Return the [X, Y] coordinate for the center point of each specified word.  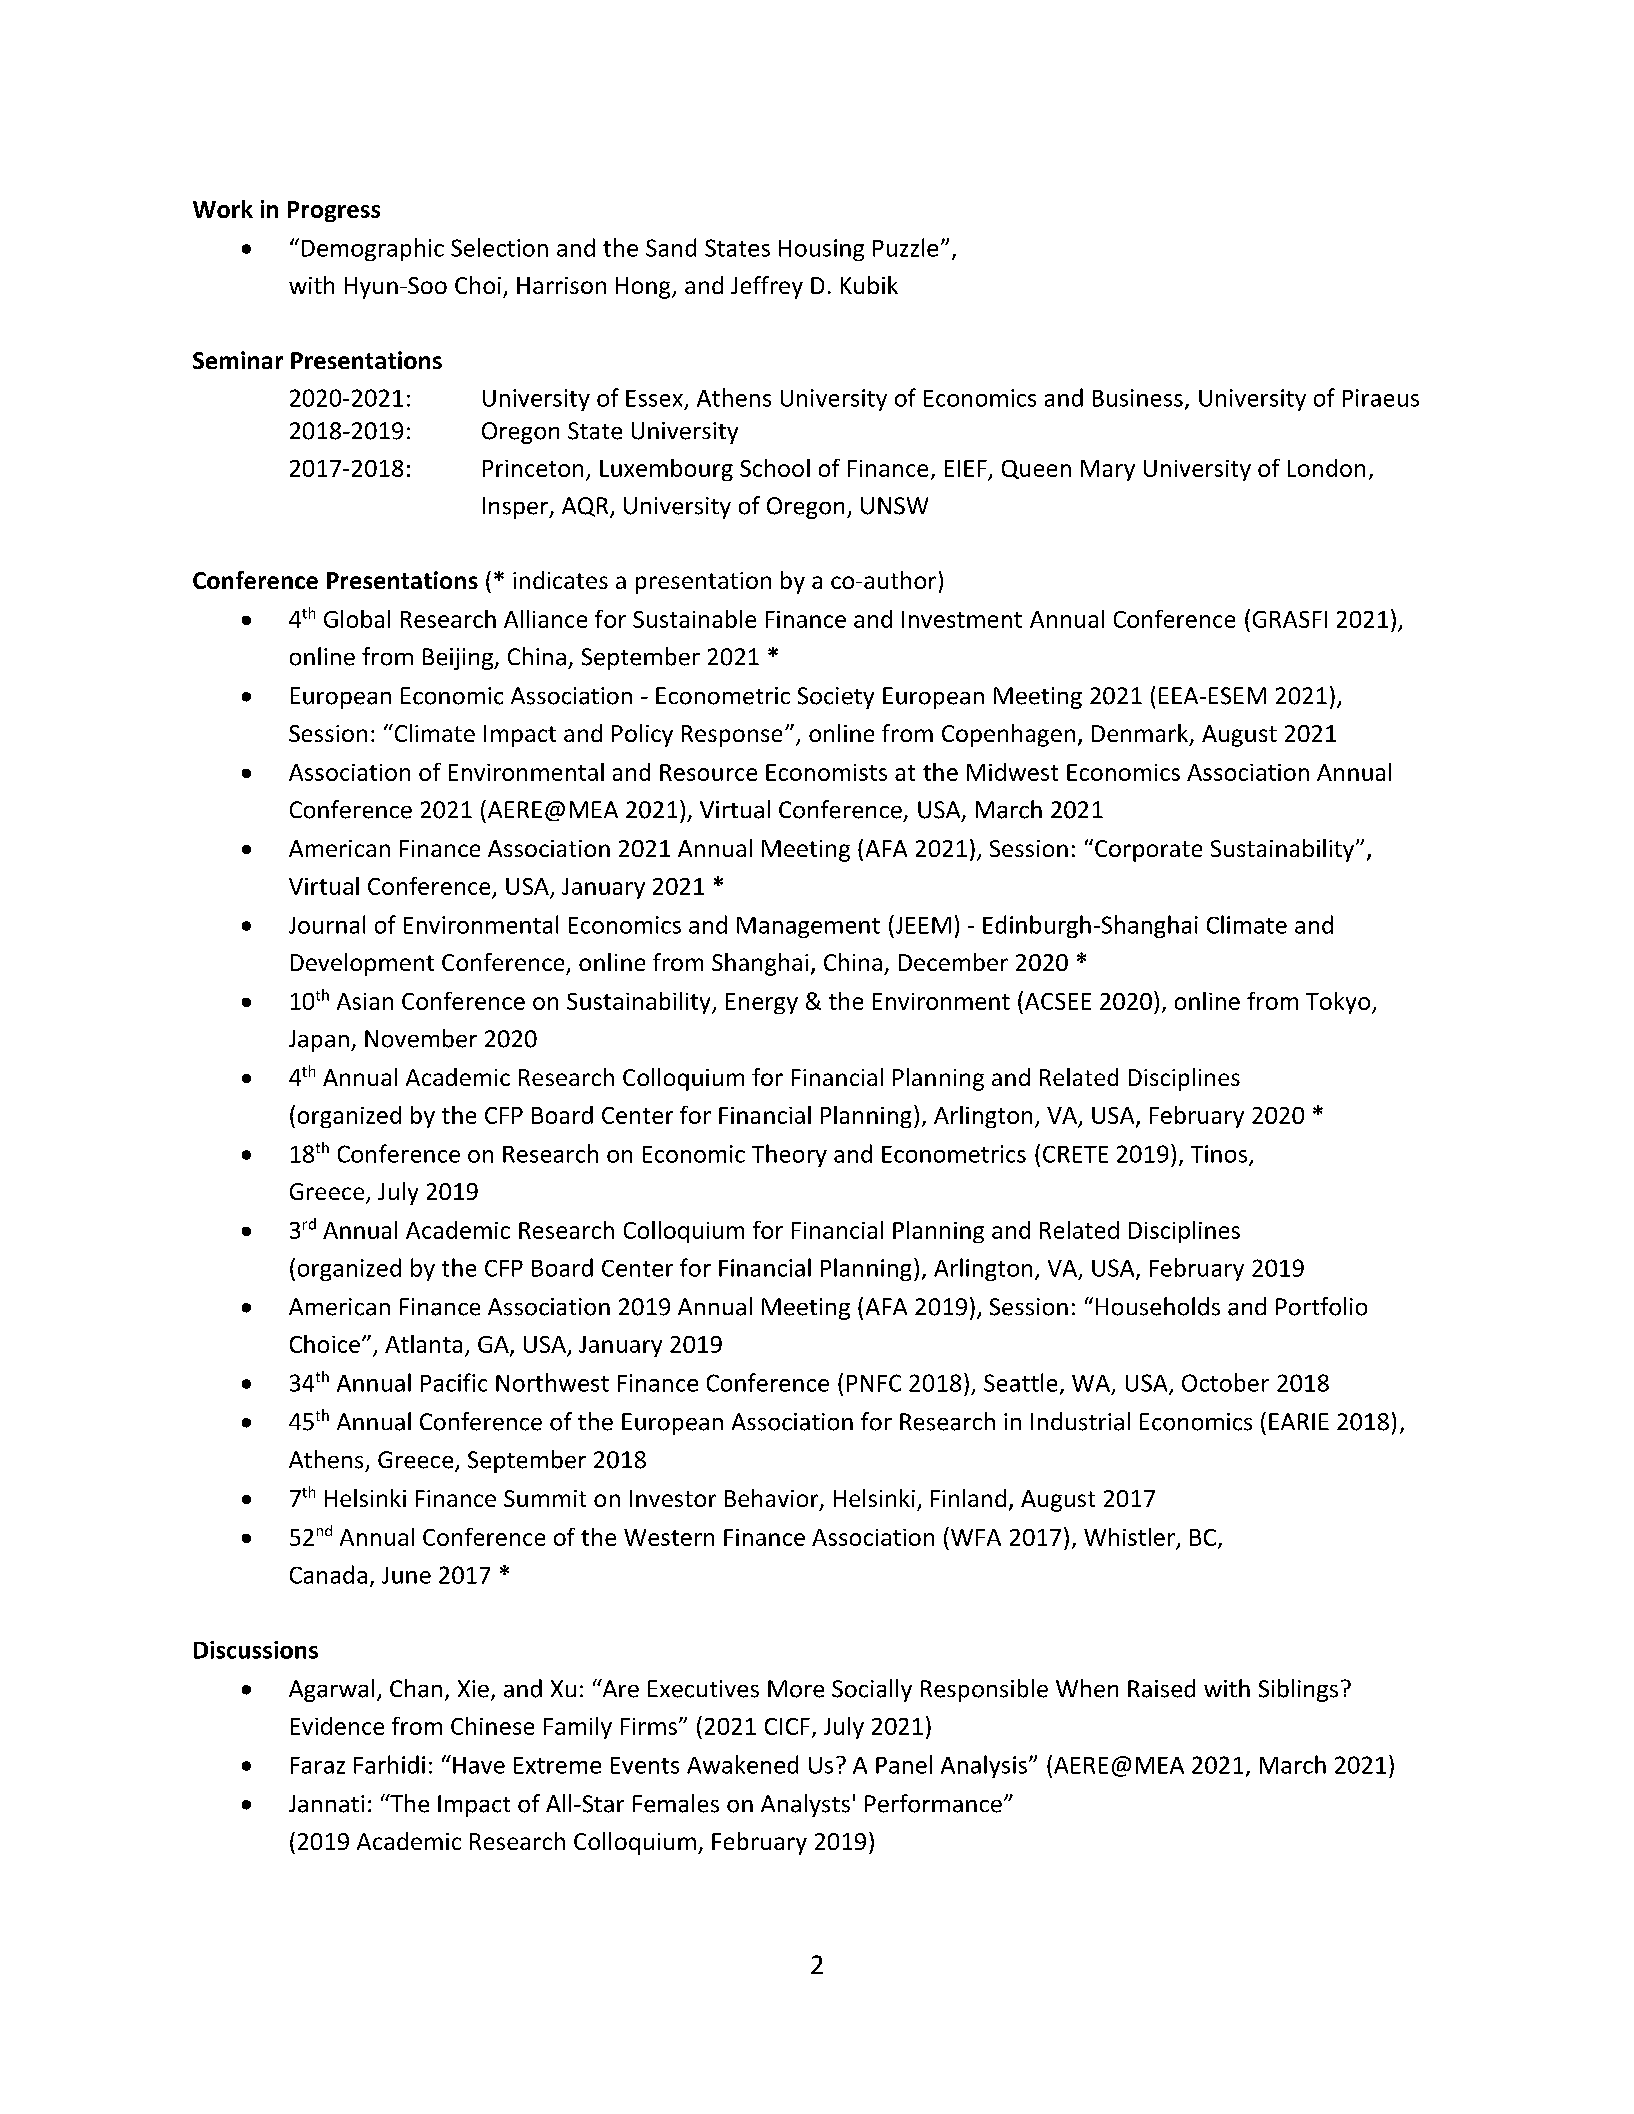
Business [1138, 398]
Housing [821, 250]
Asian [365, 1001]
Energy [762, 1003]
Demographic [373, 249]
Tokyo [1338, 1003]
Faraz [318, 1765]
